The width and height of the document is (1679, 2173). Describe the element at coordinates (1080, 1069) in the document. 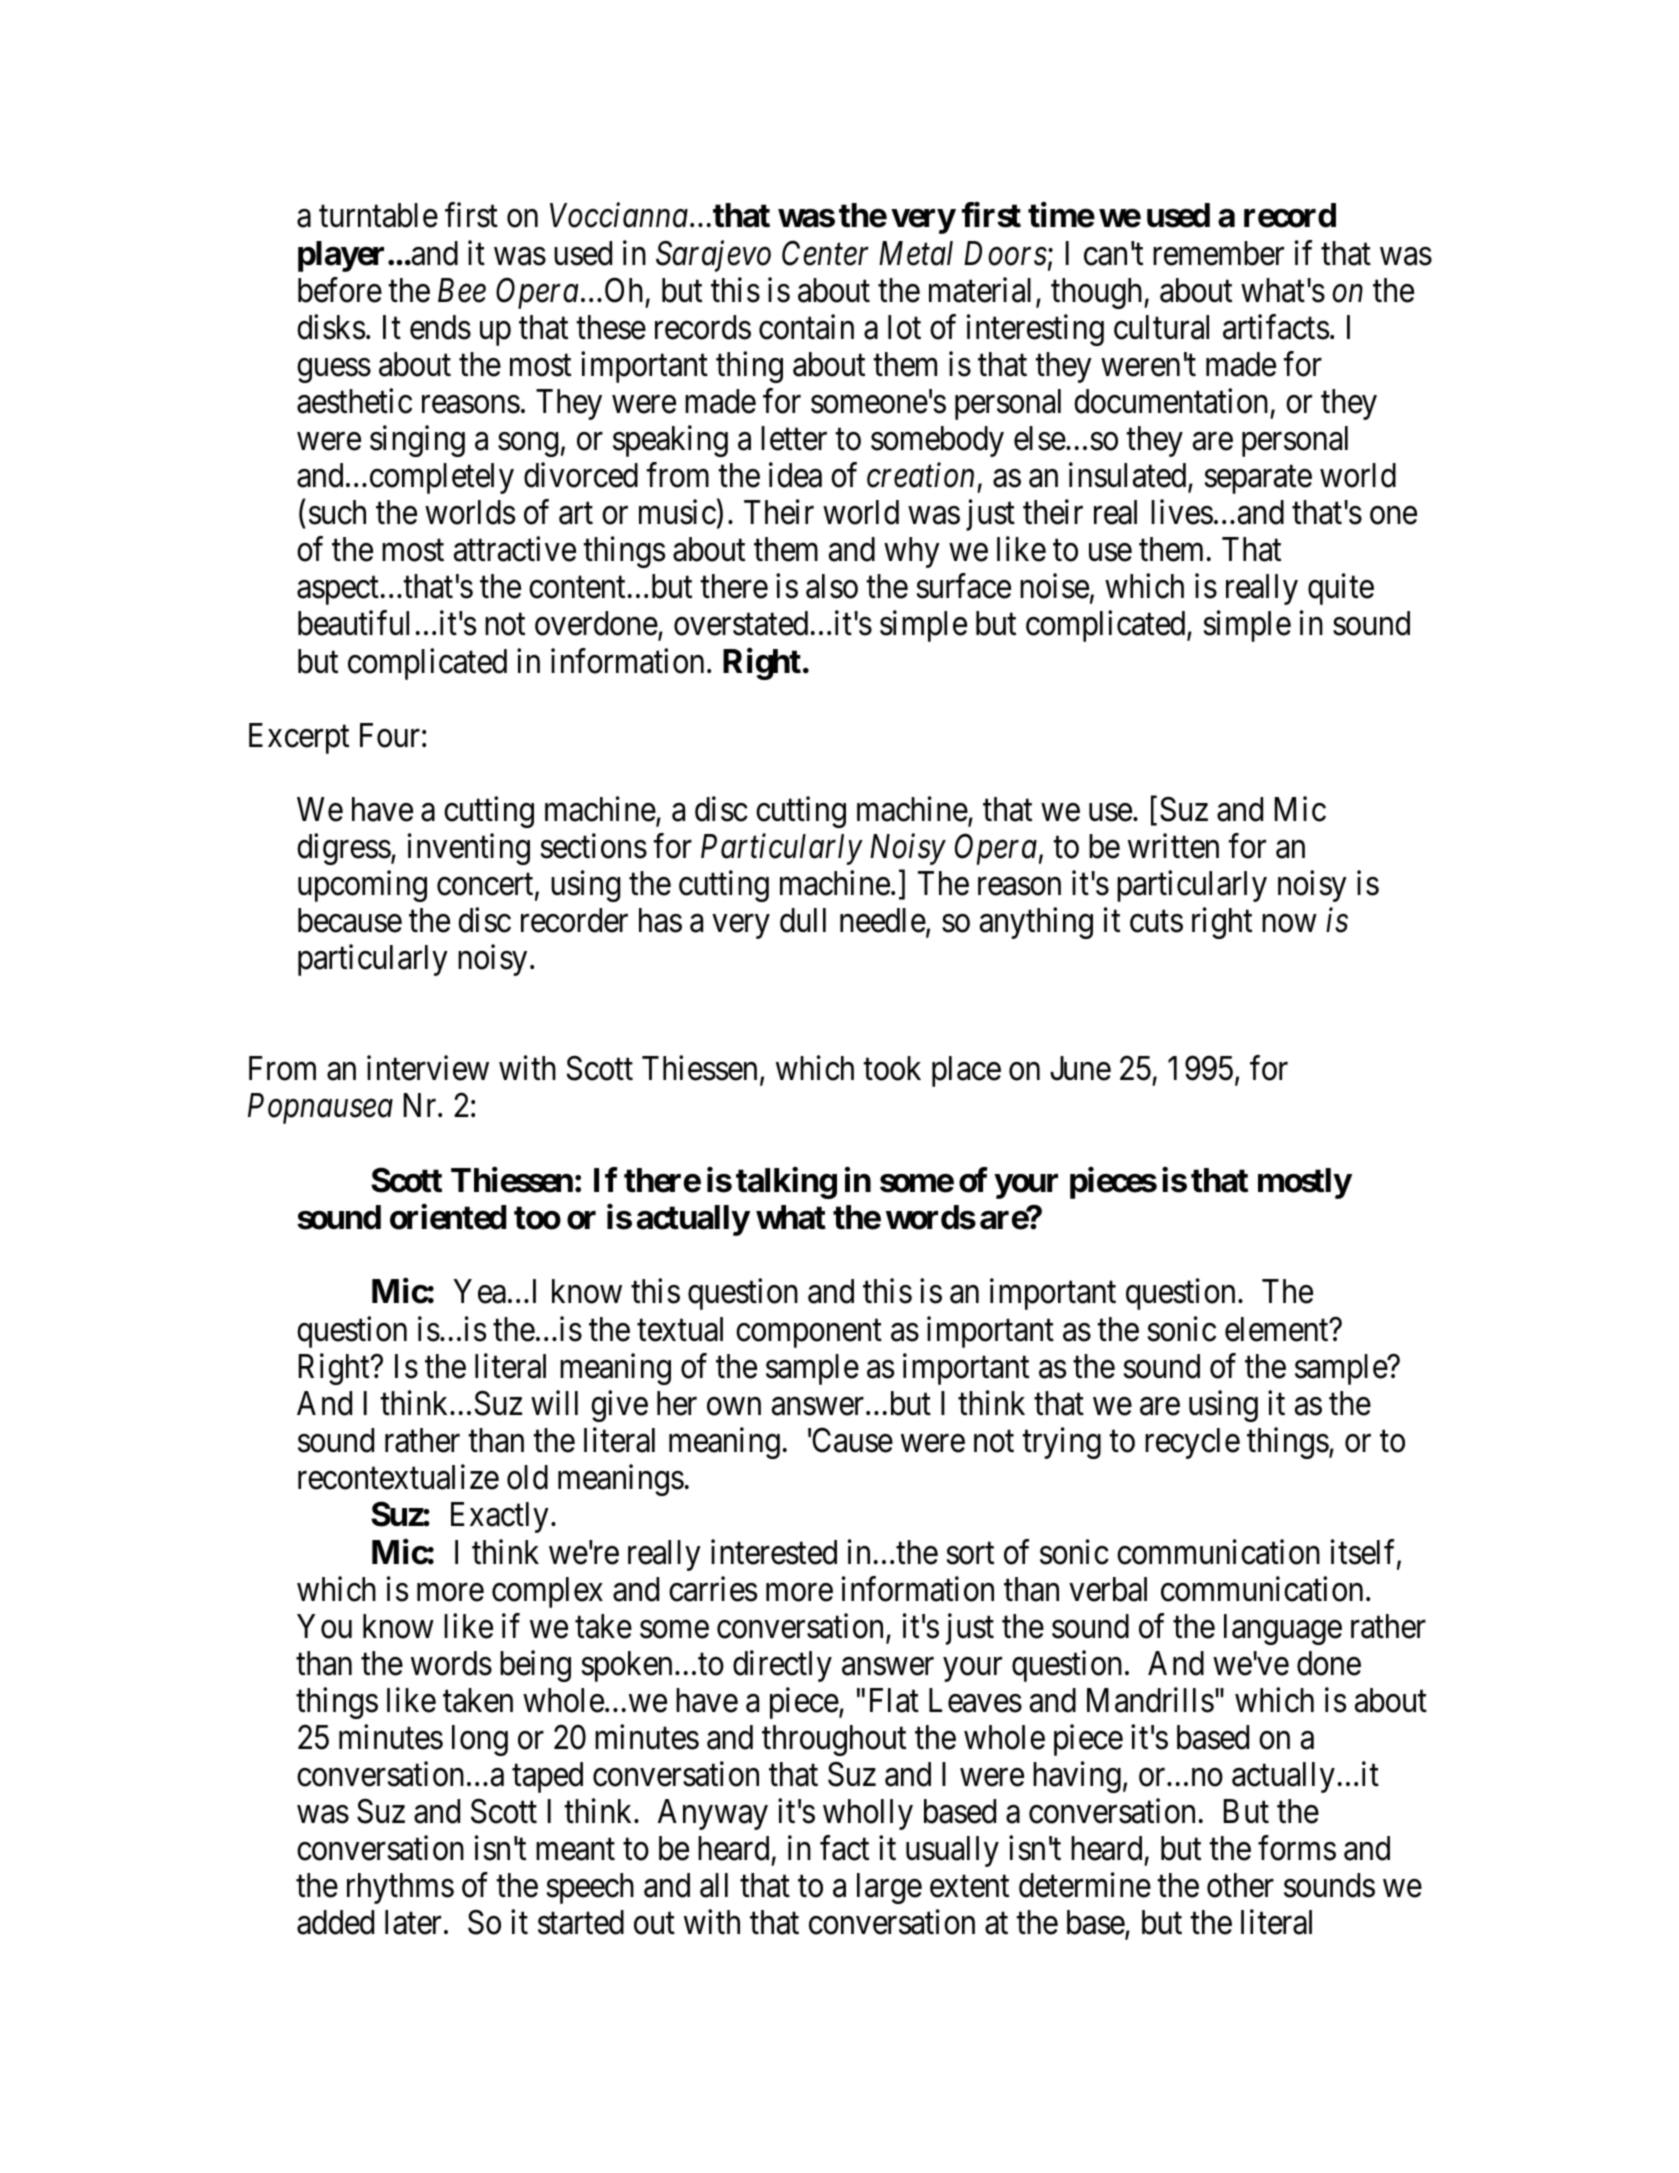

I see `June` at that location.
